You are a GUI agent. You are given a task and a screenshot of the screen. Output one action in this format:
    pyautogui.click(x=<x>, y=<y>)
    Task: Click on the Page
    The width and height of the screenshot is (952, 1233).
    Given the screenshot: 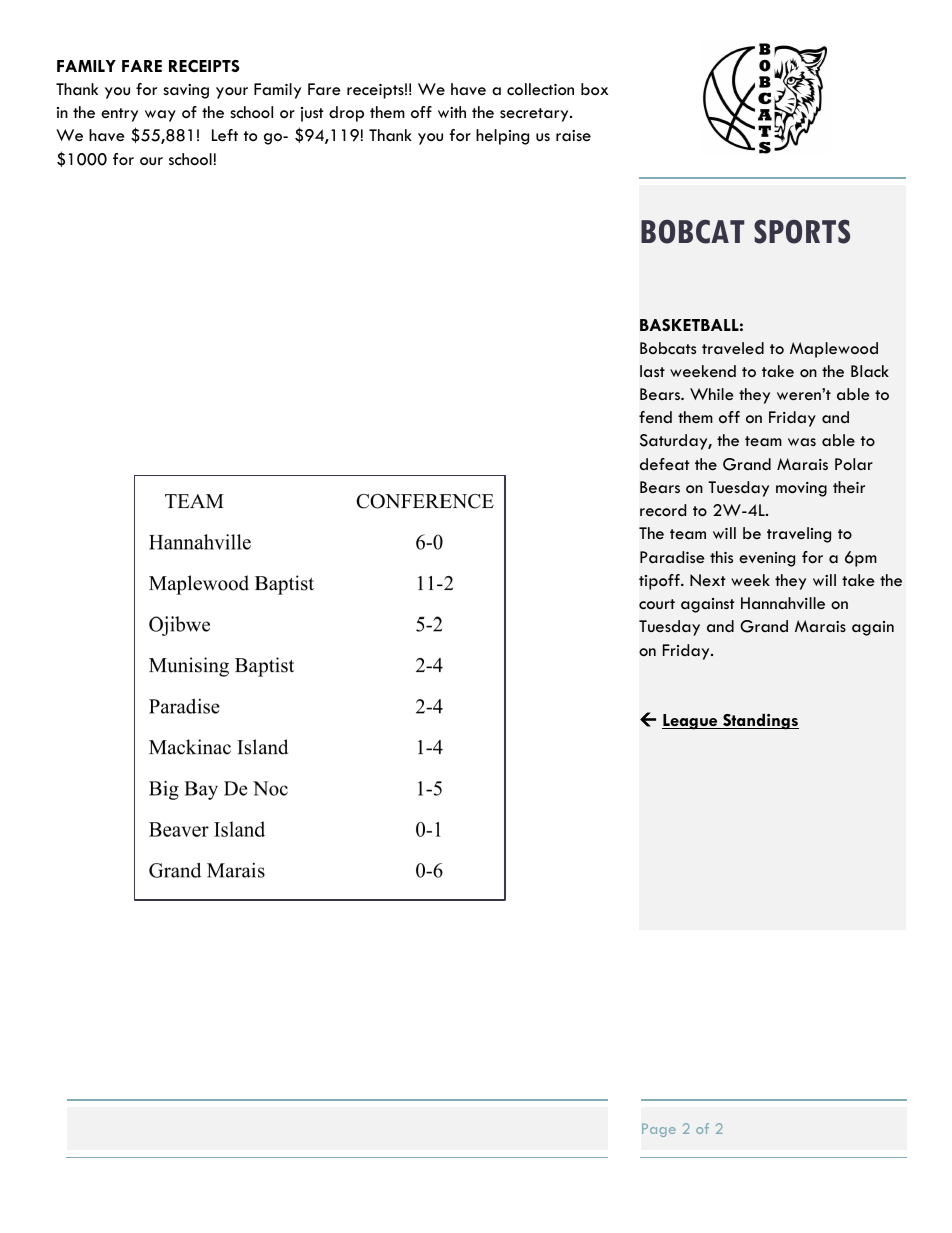 What is the action you would take?
    pyautogui.click(x=659, y=1130)
